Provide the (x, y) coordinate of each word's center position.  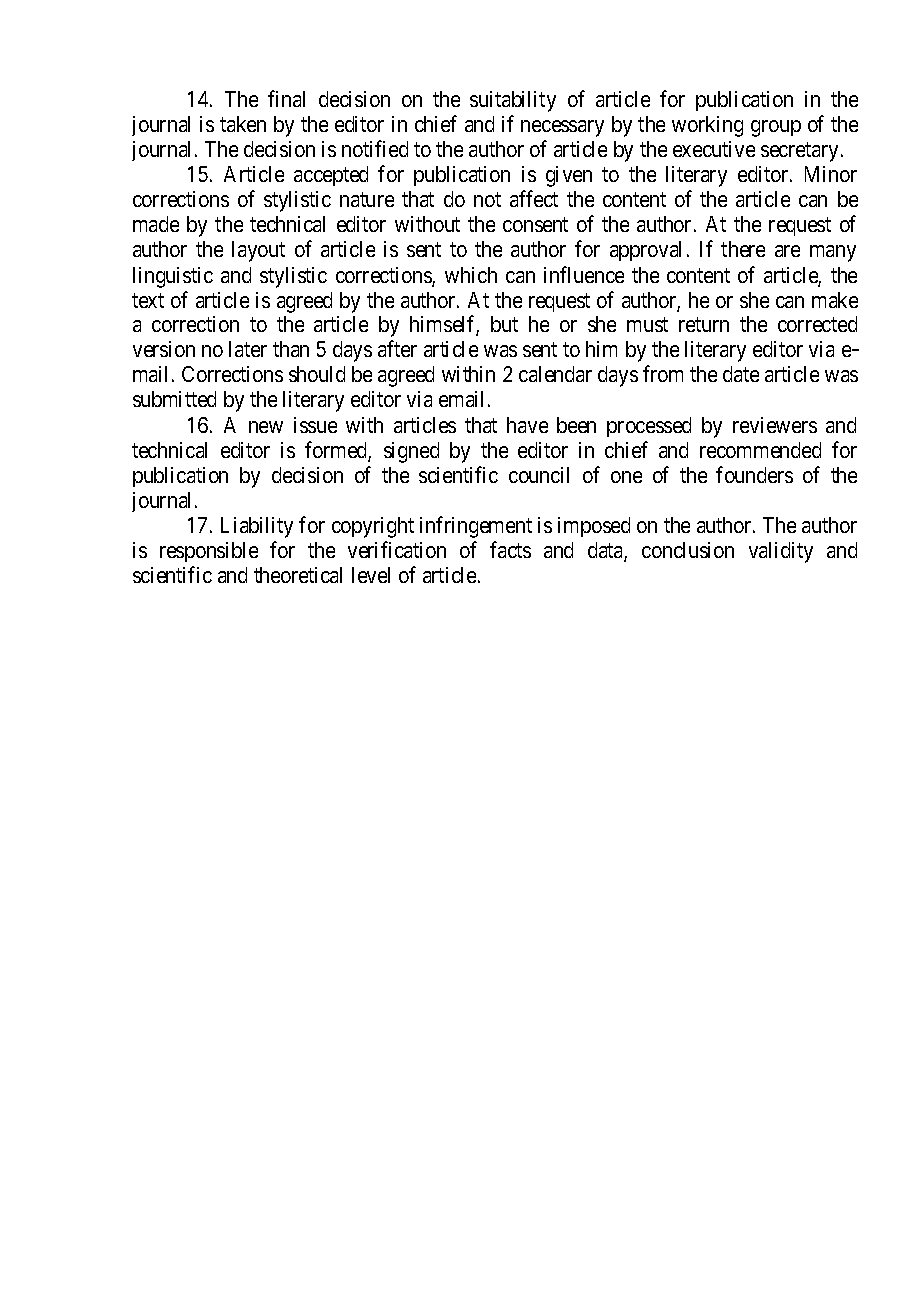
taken (243, 124)
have (527, 425)
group (776, 128)
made (156, 224)
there (743, 249)
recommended (760, 450)
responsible (209, 552)
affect (534, 199)
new (266, 427)
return (704, 325)
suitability (513, 101)
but (504, 324)
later (248, 349)
